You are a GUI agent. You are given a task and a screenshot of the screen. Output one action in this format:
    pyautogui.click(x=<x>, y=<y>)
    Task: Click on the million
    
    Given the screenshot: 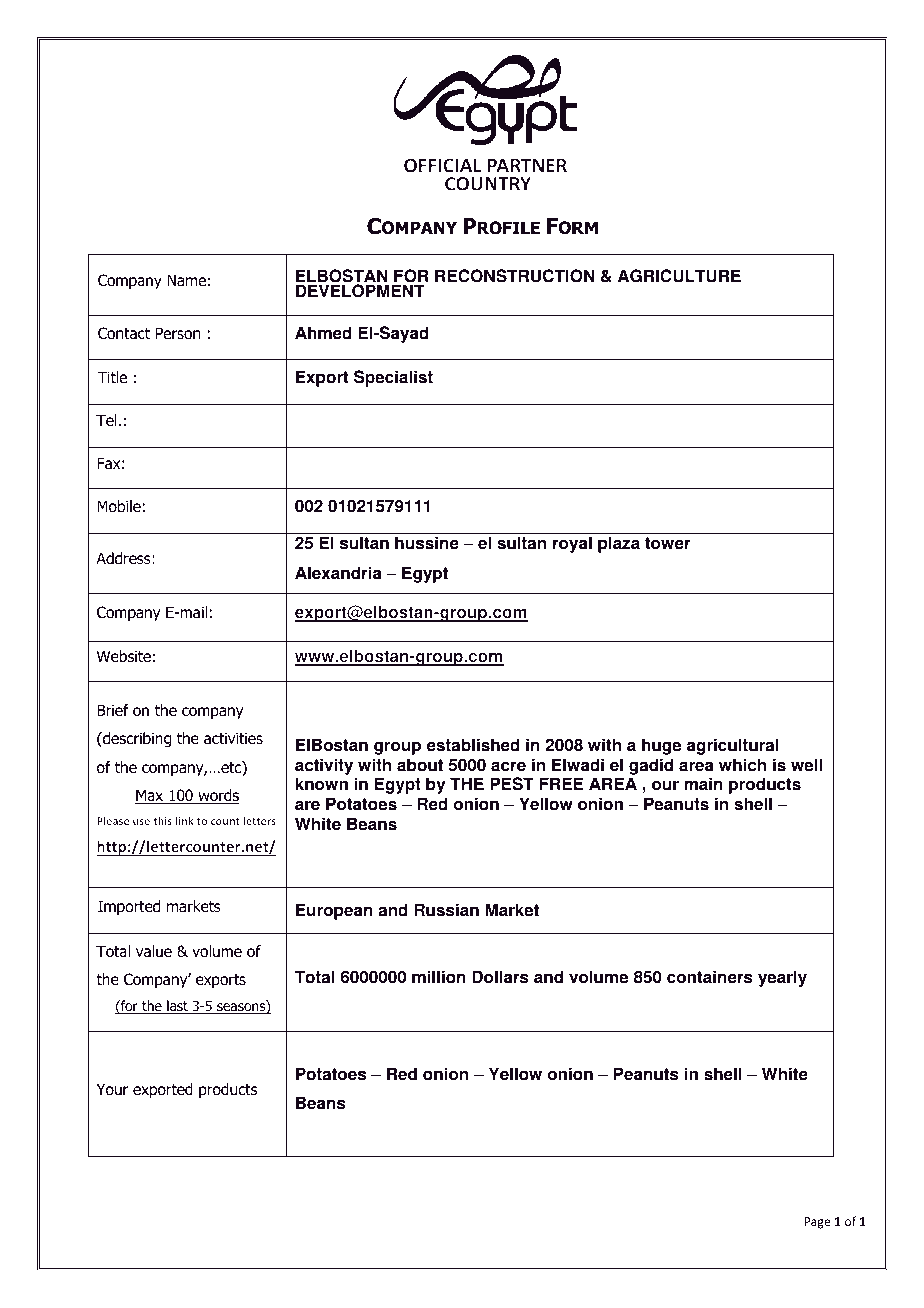 What is the action you would take?
    pyautogui.click(x=439, y=977)
